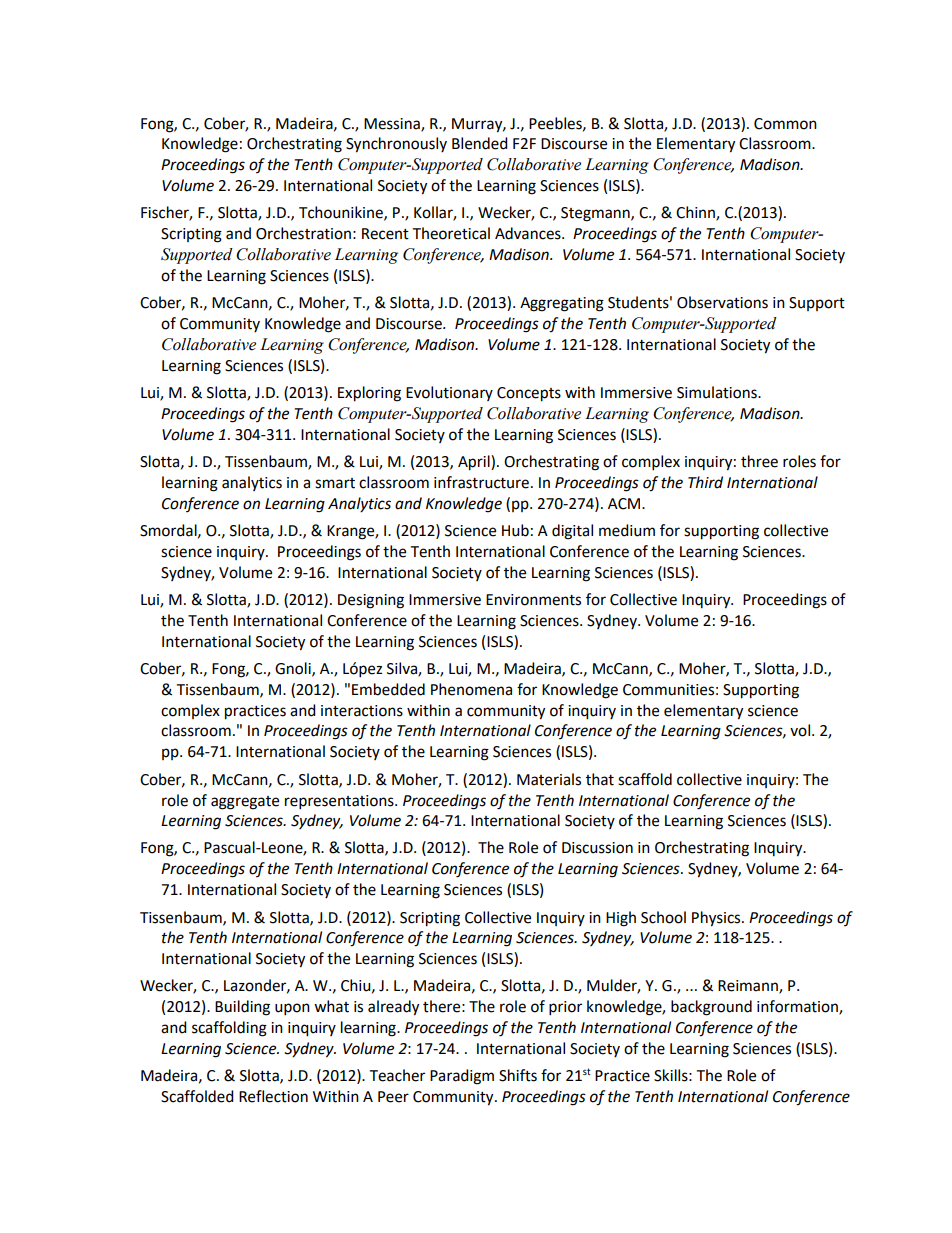  Describe the element at coordinates (475, 463) in the document. I see `April` at that location.
